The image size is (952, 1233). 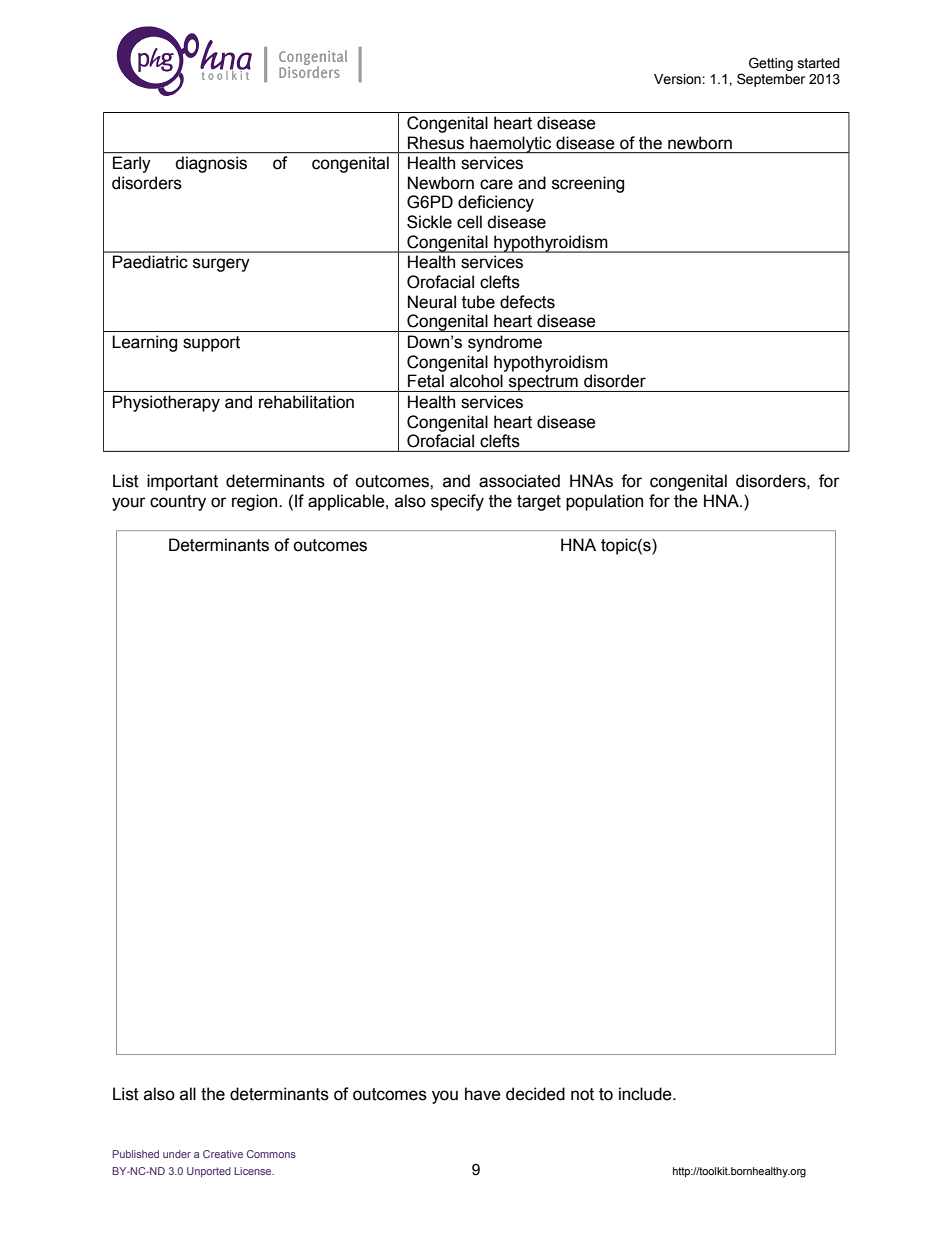 What do you see at coordinates (178, 503) in the page?
I see `country` at bounding box center [178, 503].
